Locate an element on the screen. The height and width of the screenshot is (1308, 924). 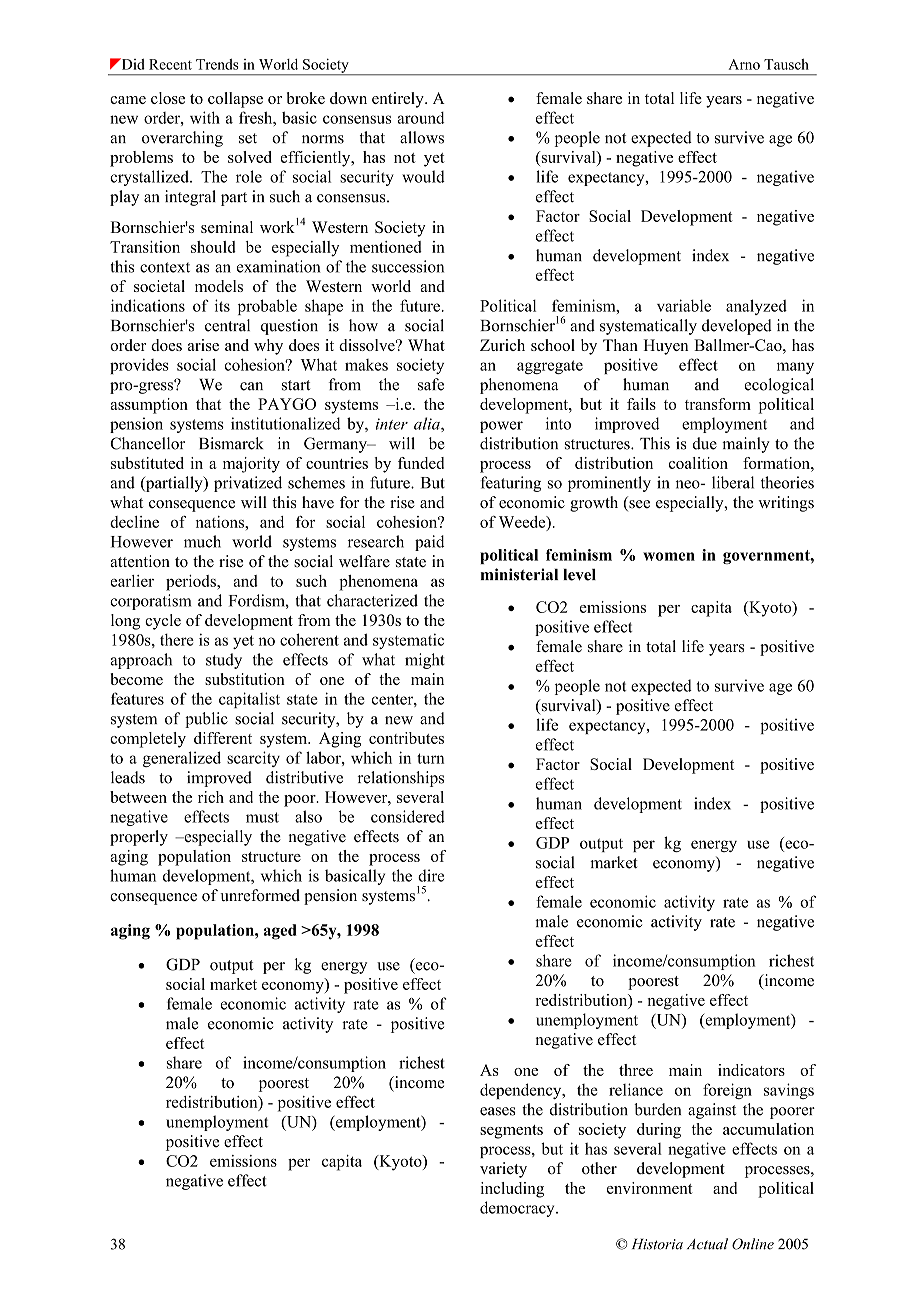
including is located at coordinates (512, 1190).
